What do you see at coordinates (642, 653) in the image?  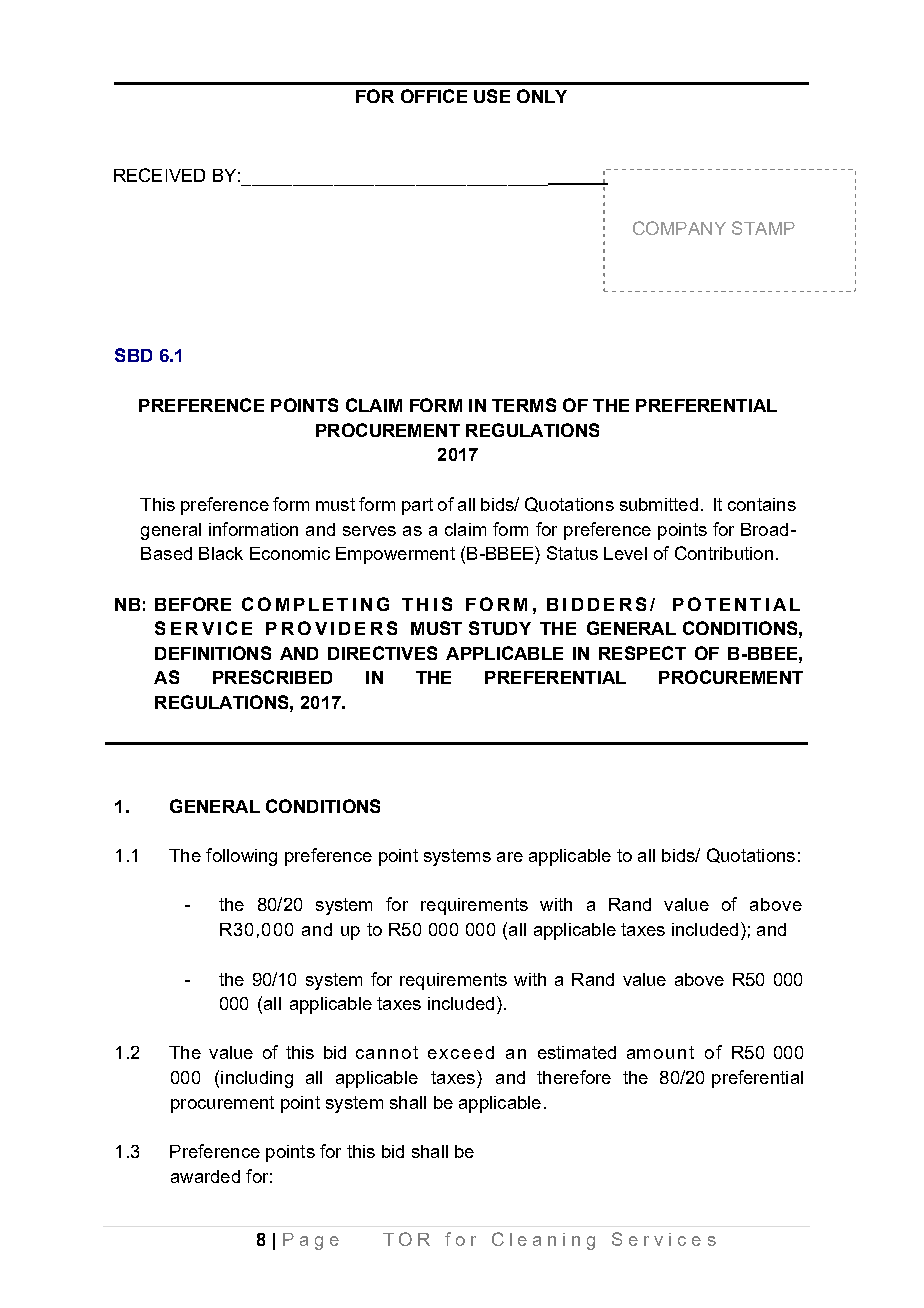 I see `RESPECT` at bounding box center [642, 653].
